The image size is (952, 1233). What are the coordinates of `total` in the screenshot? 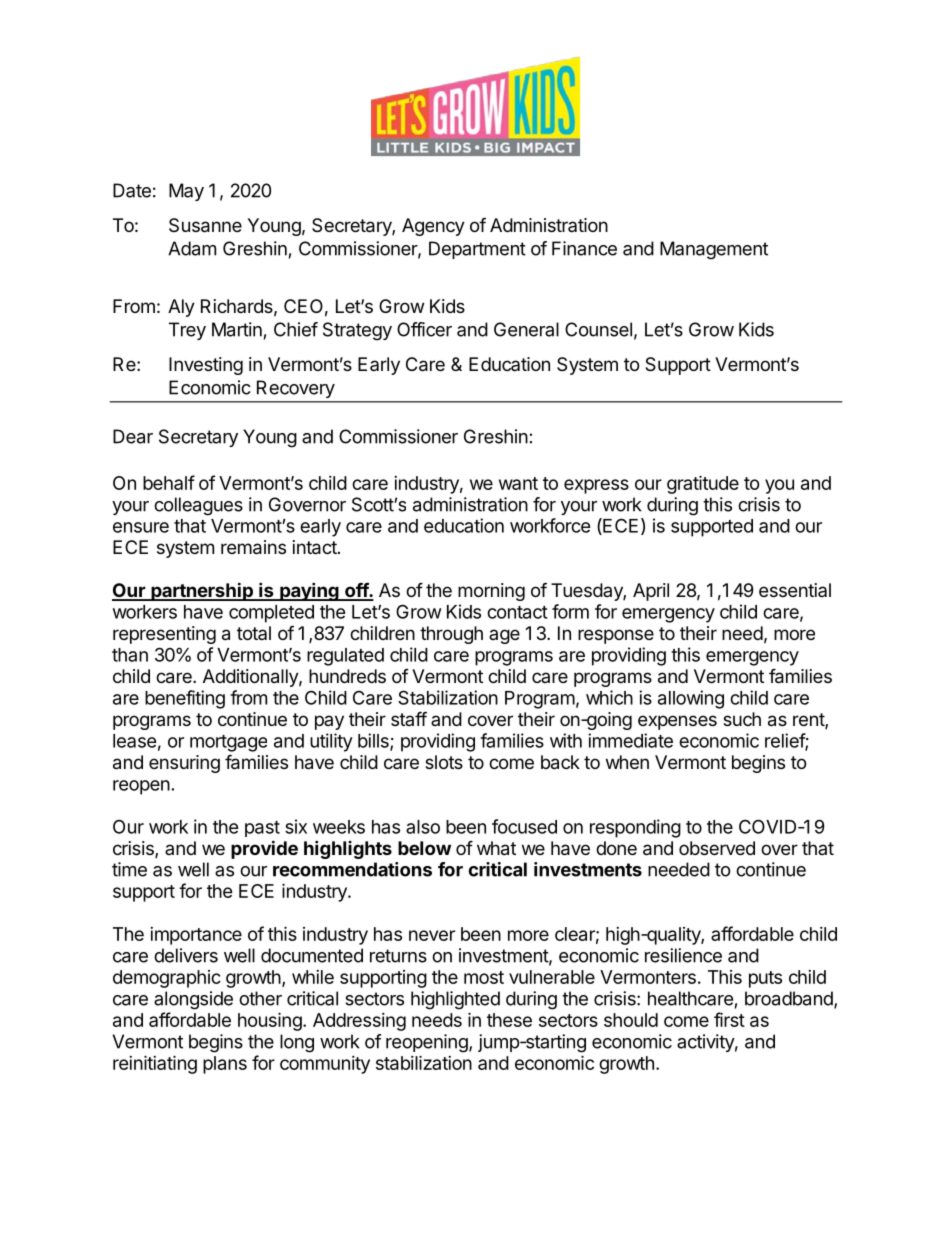 It's located at (254, 633).
